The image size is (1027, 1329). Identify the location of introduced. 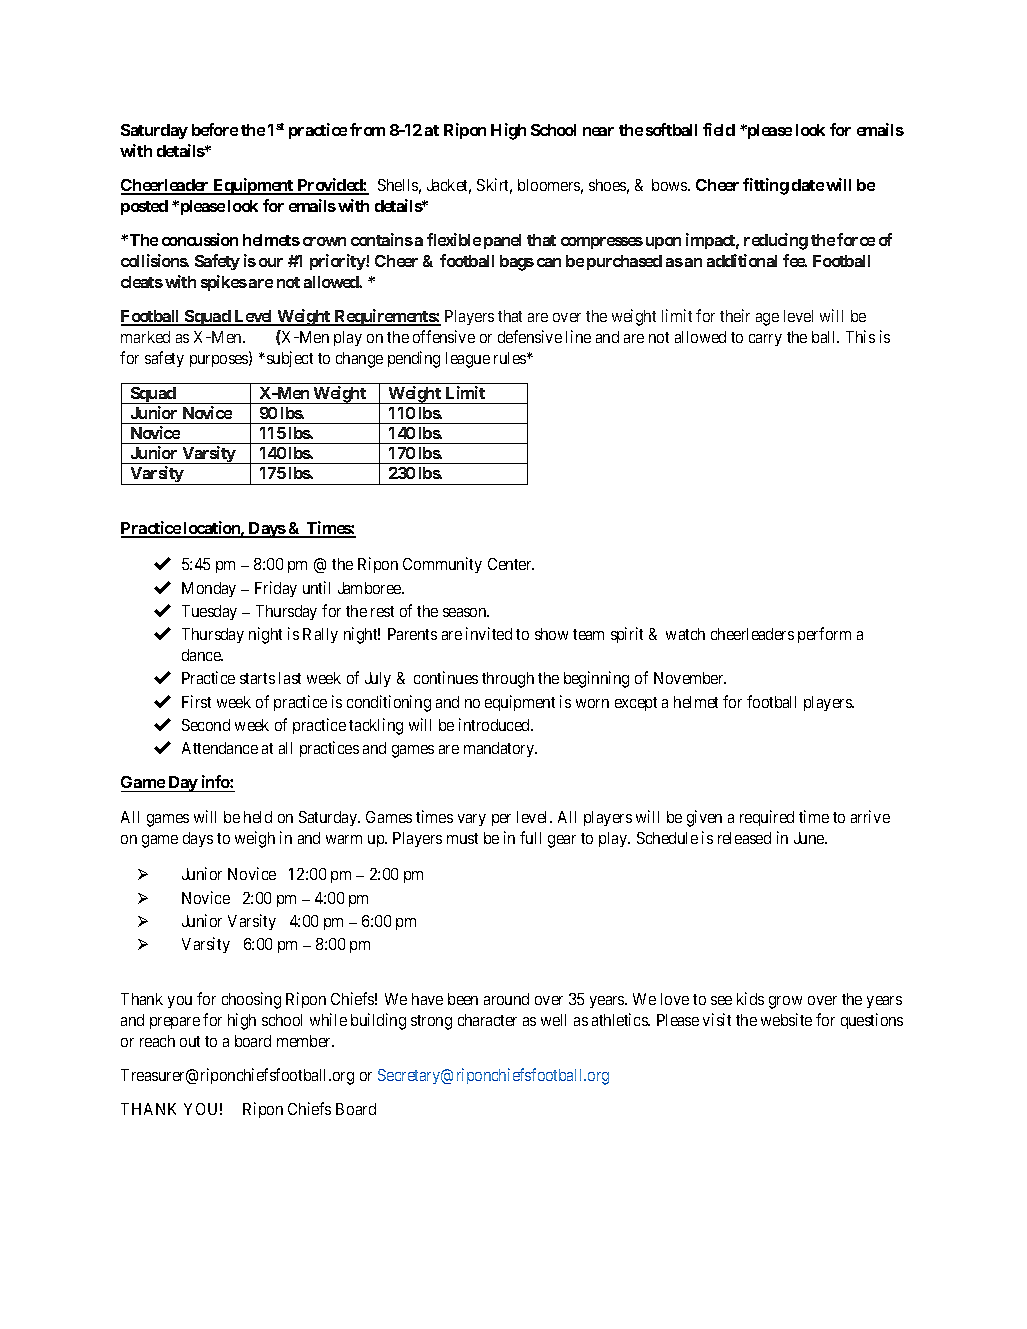
(495, 724).
